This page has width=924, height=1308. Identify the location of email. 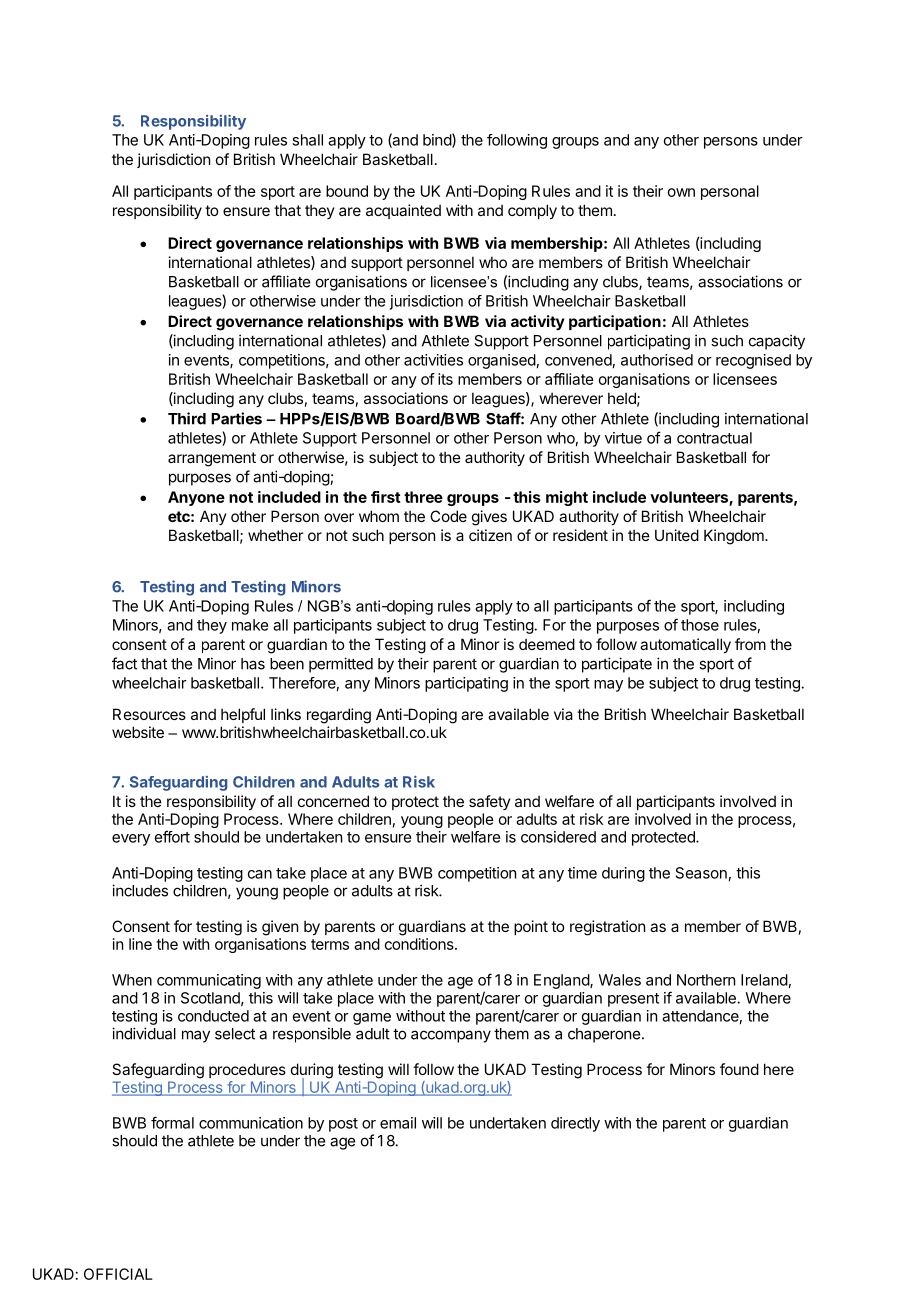
(398, 1123).
